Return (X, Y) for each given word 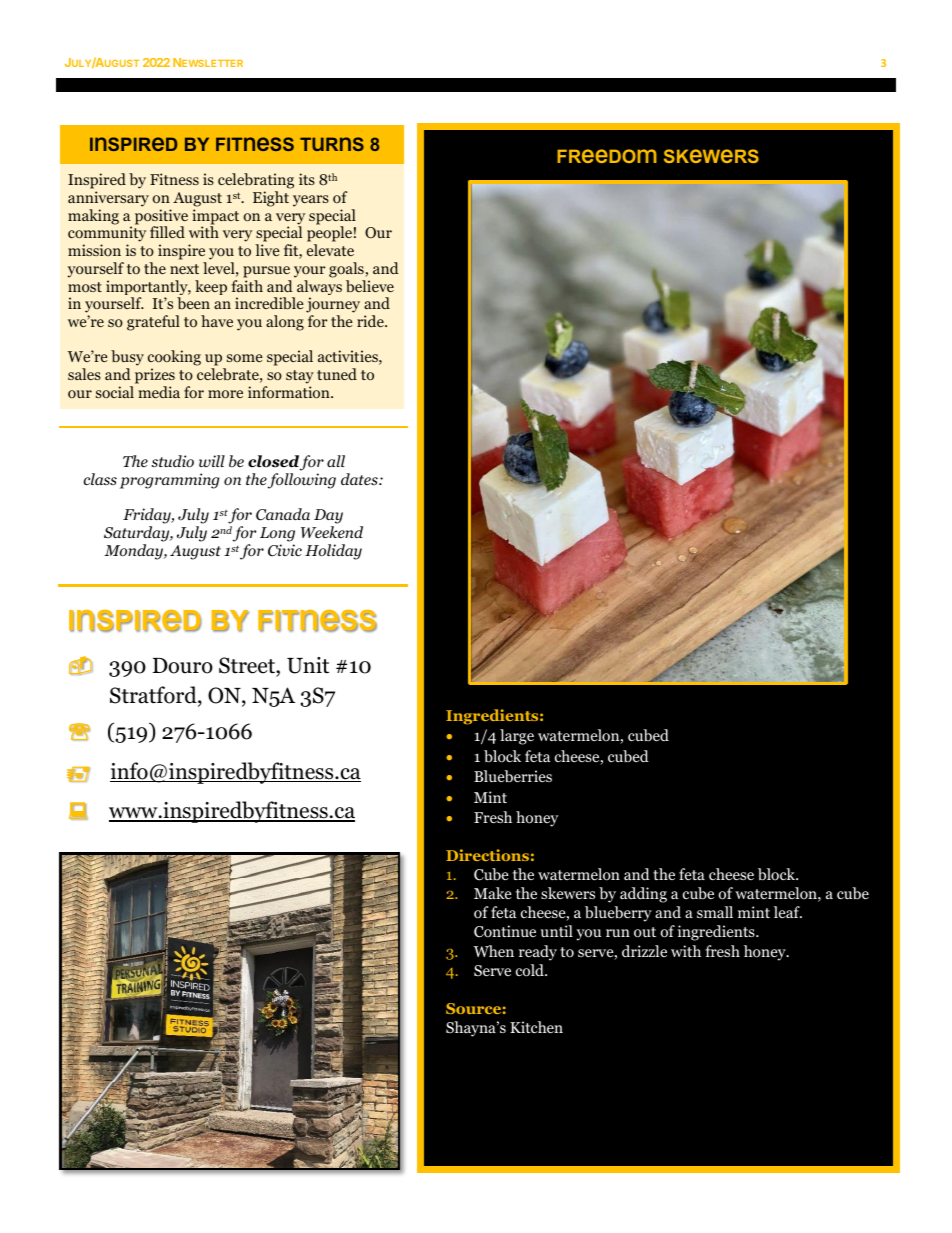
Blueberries (513, 776)
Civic (285, 550)
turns (332, 144)
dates (360, 479)
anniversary (108, 199)
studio (172, 461)
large (517, 737)
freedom (607, 156)
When (494, 951)
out (645, 932)
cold (531, 970)
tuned (337, 374)
